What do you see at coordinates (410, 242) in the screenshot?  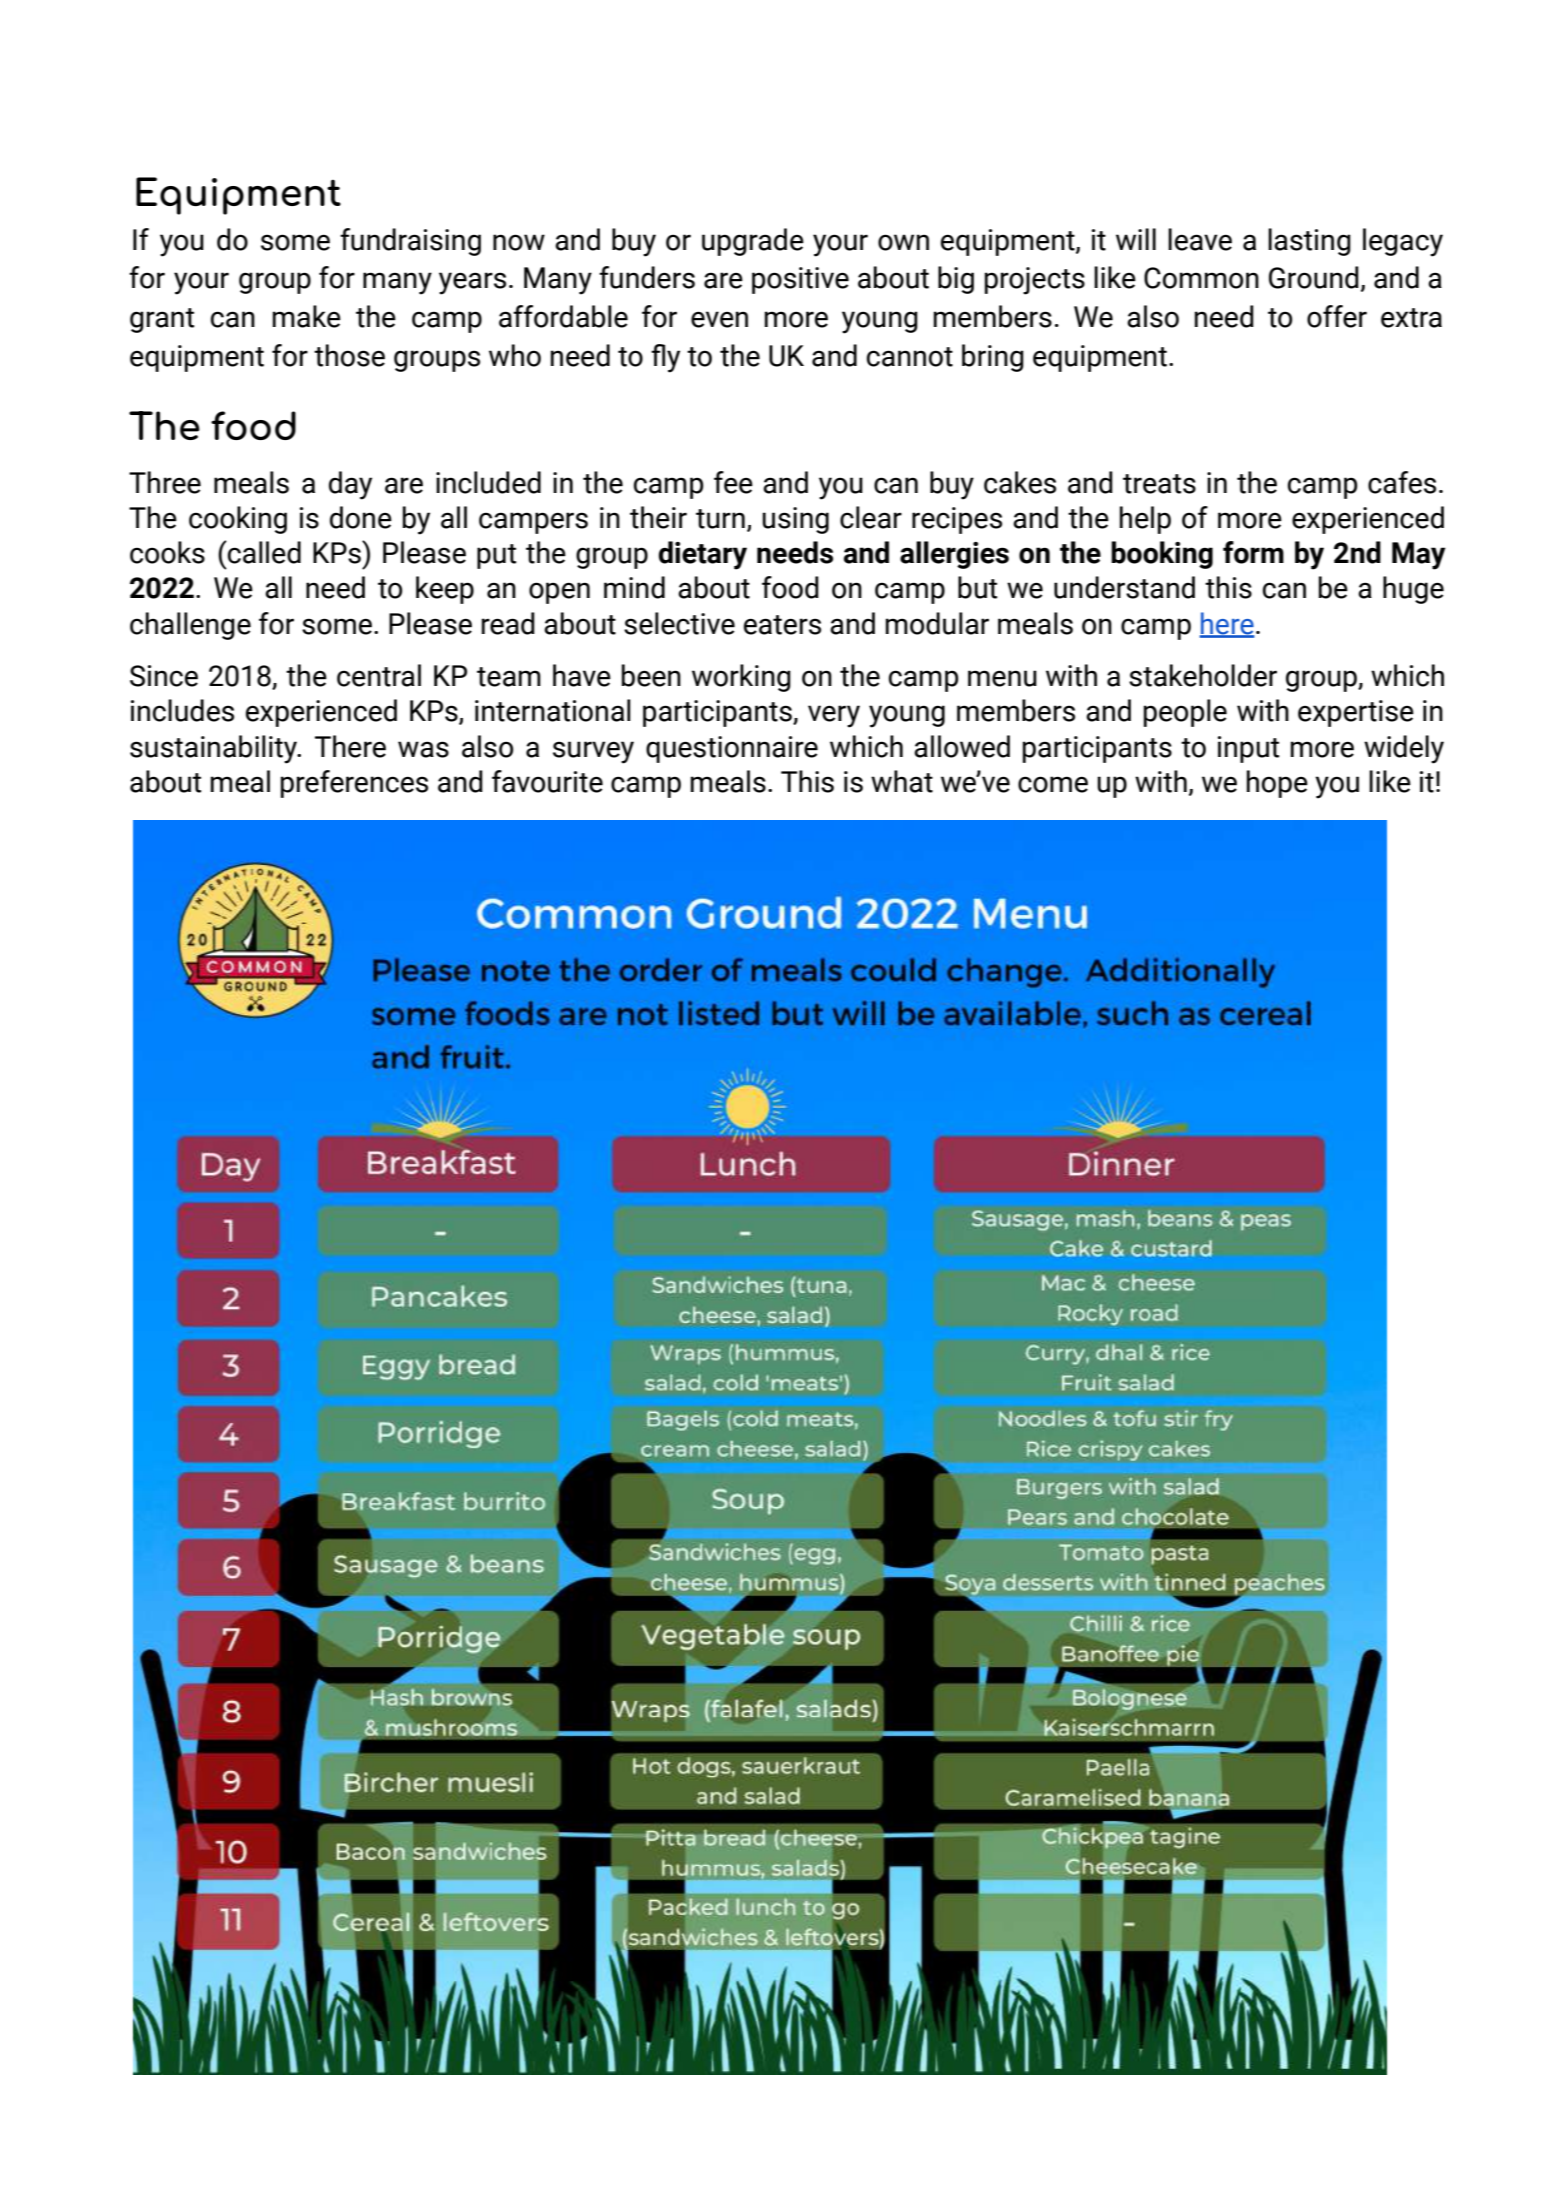 I see `fundraising` at bounding box center [410, 242].
